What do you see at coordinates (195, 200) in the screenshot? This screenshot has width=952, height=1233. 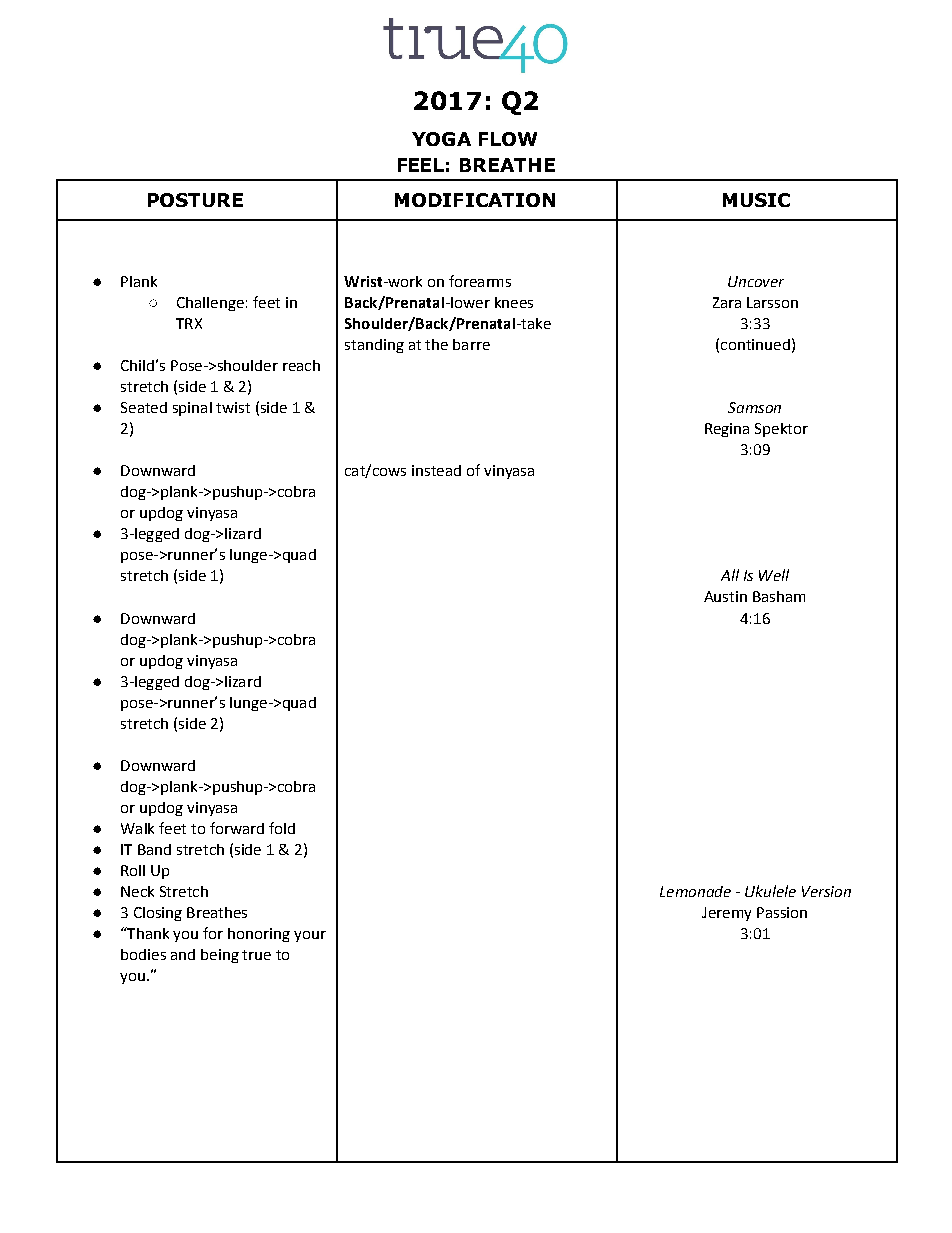 I see `POSTURE` at bounding box center [195, 200].
